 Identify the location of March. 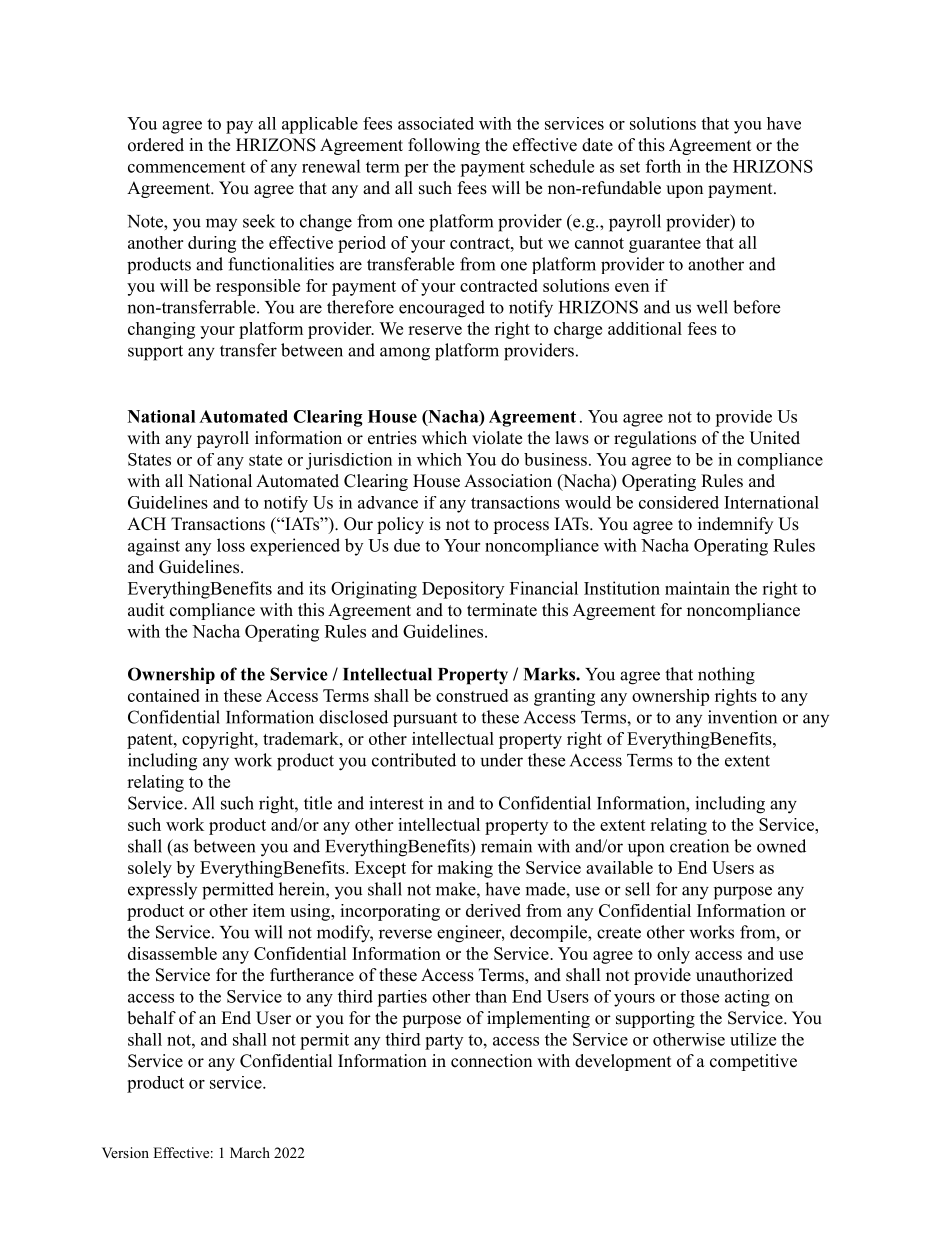
(250, 1152).
